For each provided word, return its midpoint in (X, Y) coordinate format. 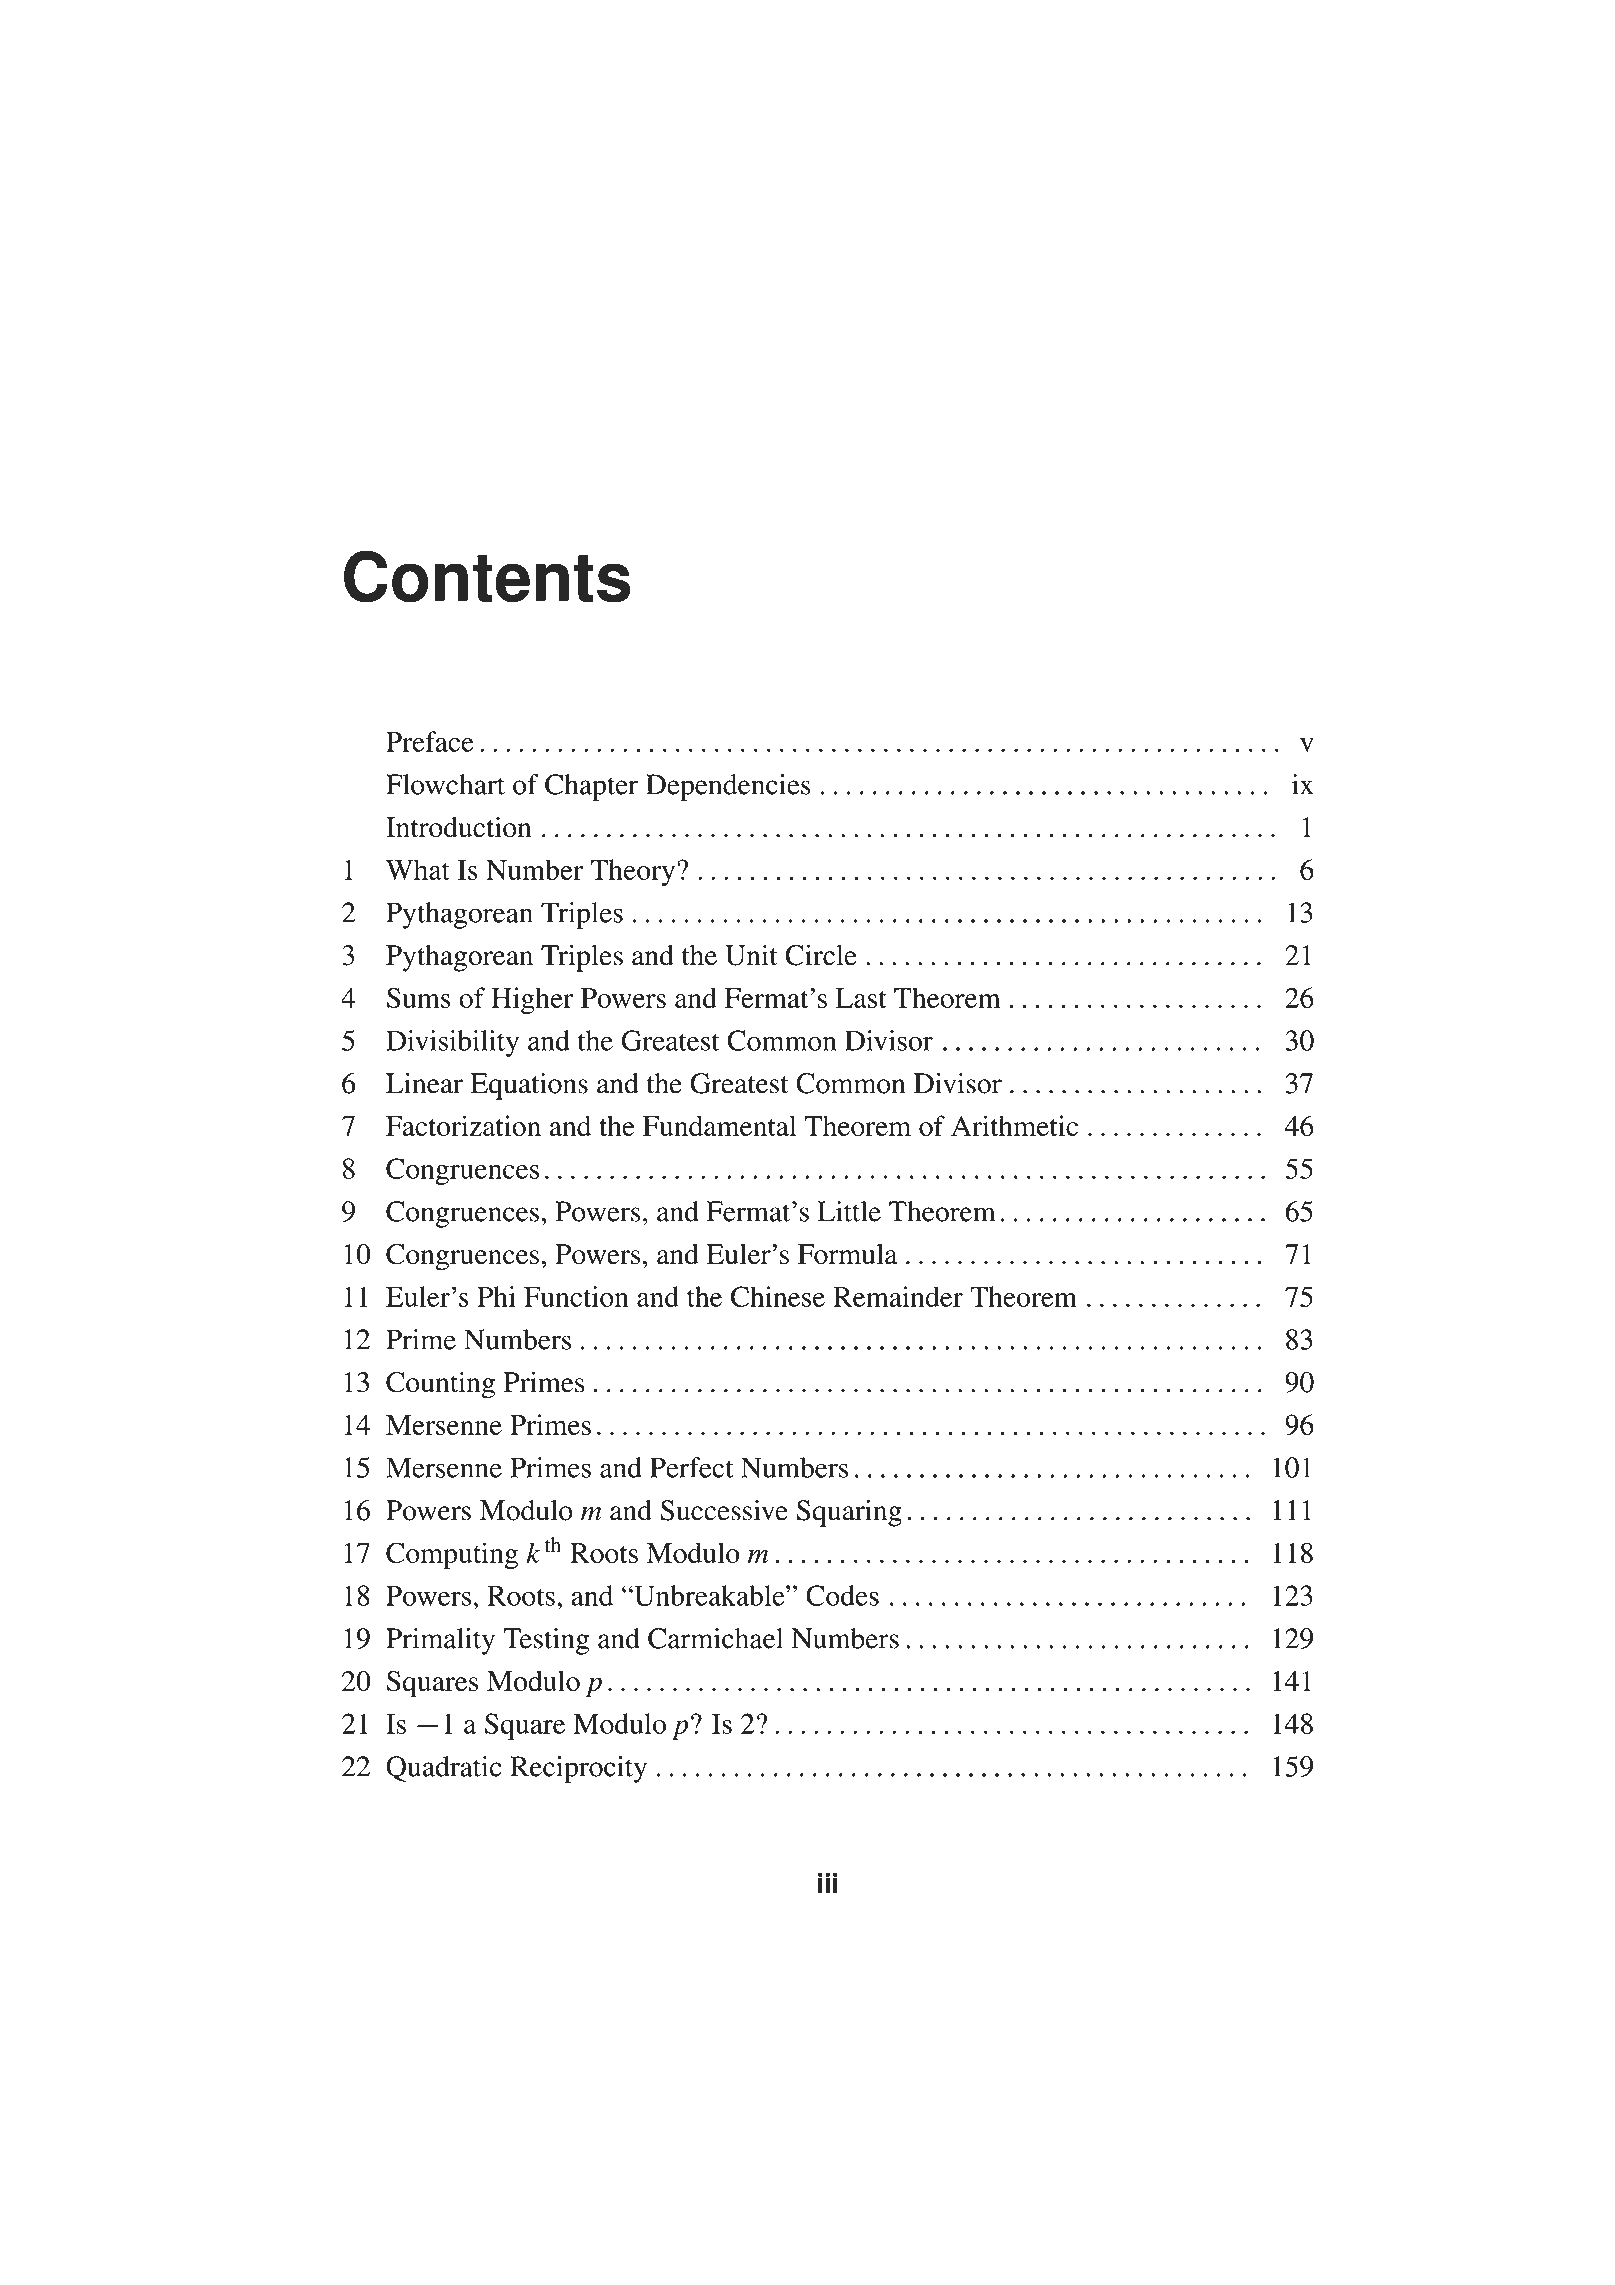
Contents (487, 576)
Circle (821, 955)
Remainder (898, 1296)
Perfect (691, 1467)
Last (861, 998)
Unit (751, 955)
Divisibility (452, 1043)
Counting (440, 1385)
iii (828, 1883)
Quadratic (444, 1769)
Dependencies (728, 787)
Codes (842, 1595)
